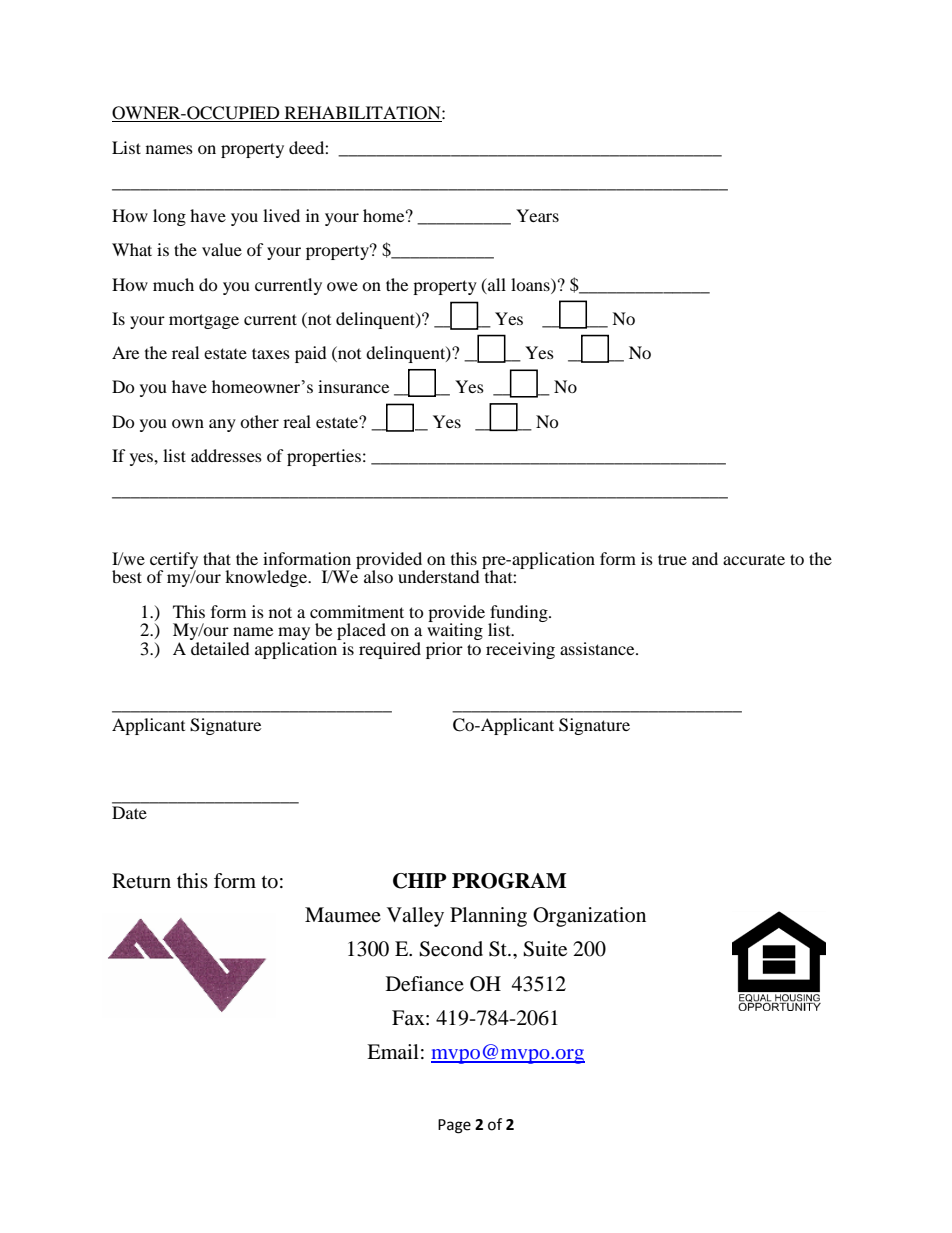  What do you see at coordinates (439, 576) in the page?
I see `understand` at bounding box center [439, 576].
